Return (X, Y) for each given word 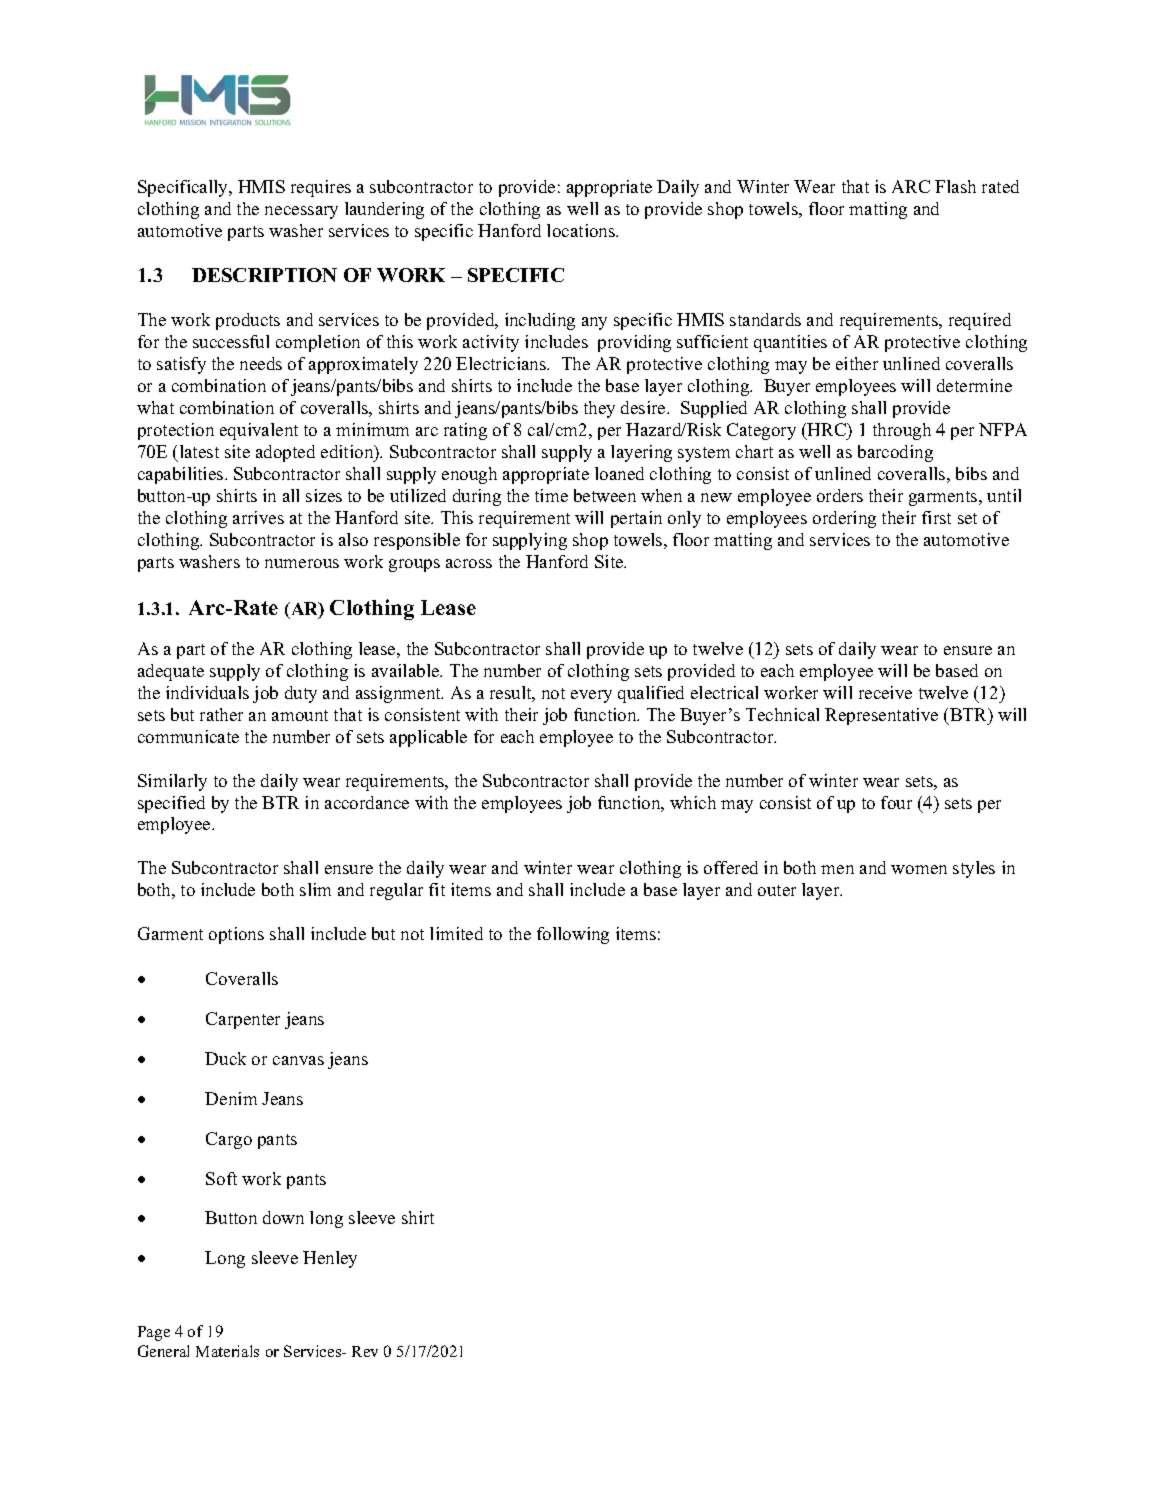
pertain (636, 519)
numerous (302, 563)
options (236, 935)
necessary (301, 212)
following (573, 935)
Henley (330, 1259)
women (919, 869)
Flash (955, 186)
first (936, 517)
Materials (227, 1351)
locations (582, 230)
